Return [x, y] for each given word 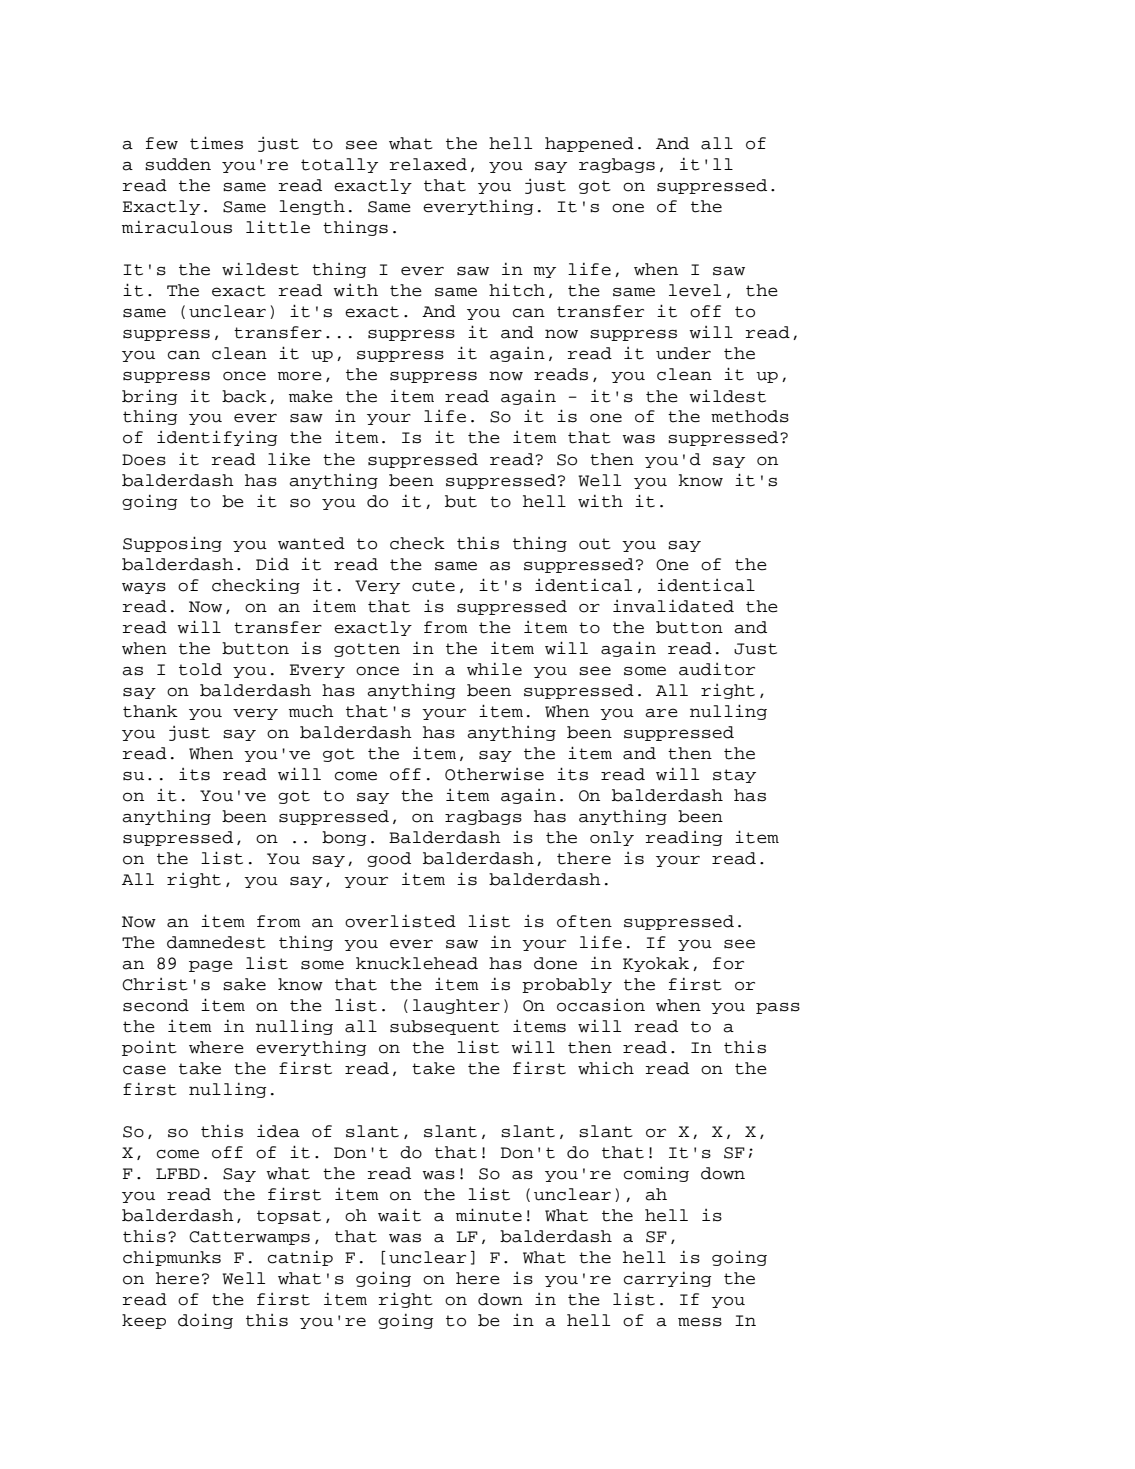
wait [399, 1215]
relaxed [428, 164]
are [661, 713]
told [200, 669]
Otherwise [494, 774]
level [695, 290]
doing [205, 1321]
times [216, 143]
